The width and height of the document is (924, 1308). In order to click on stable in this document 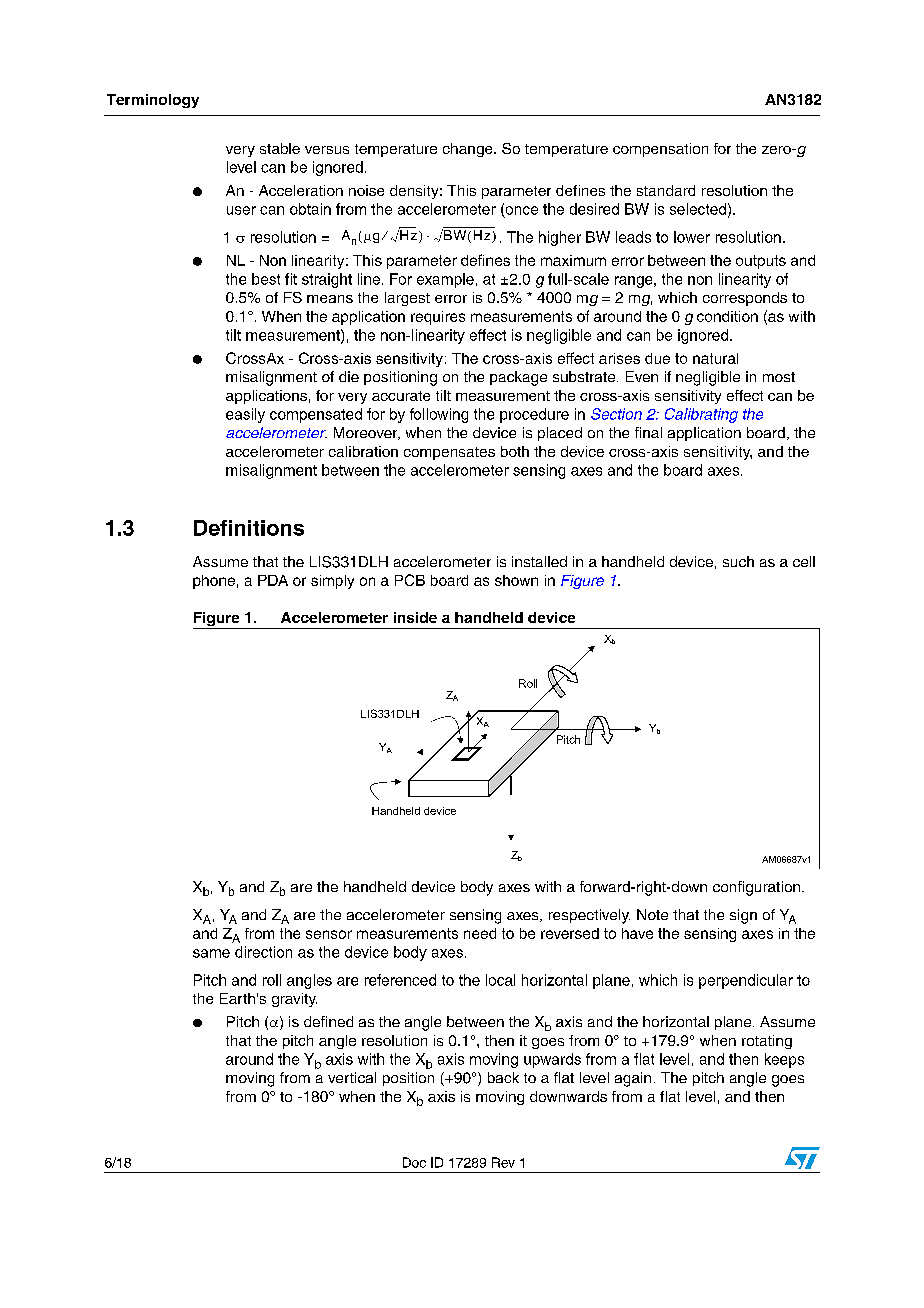, I will do `click(280, 148)`.
